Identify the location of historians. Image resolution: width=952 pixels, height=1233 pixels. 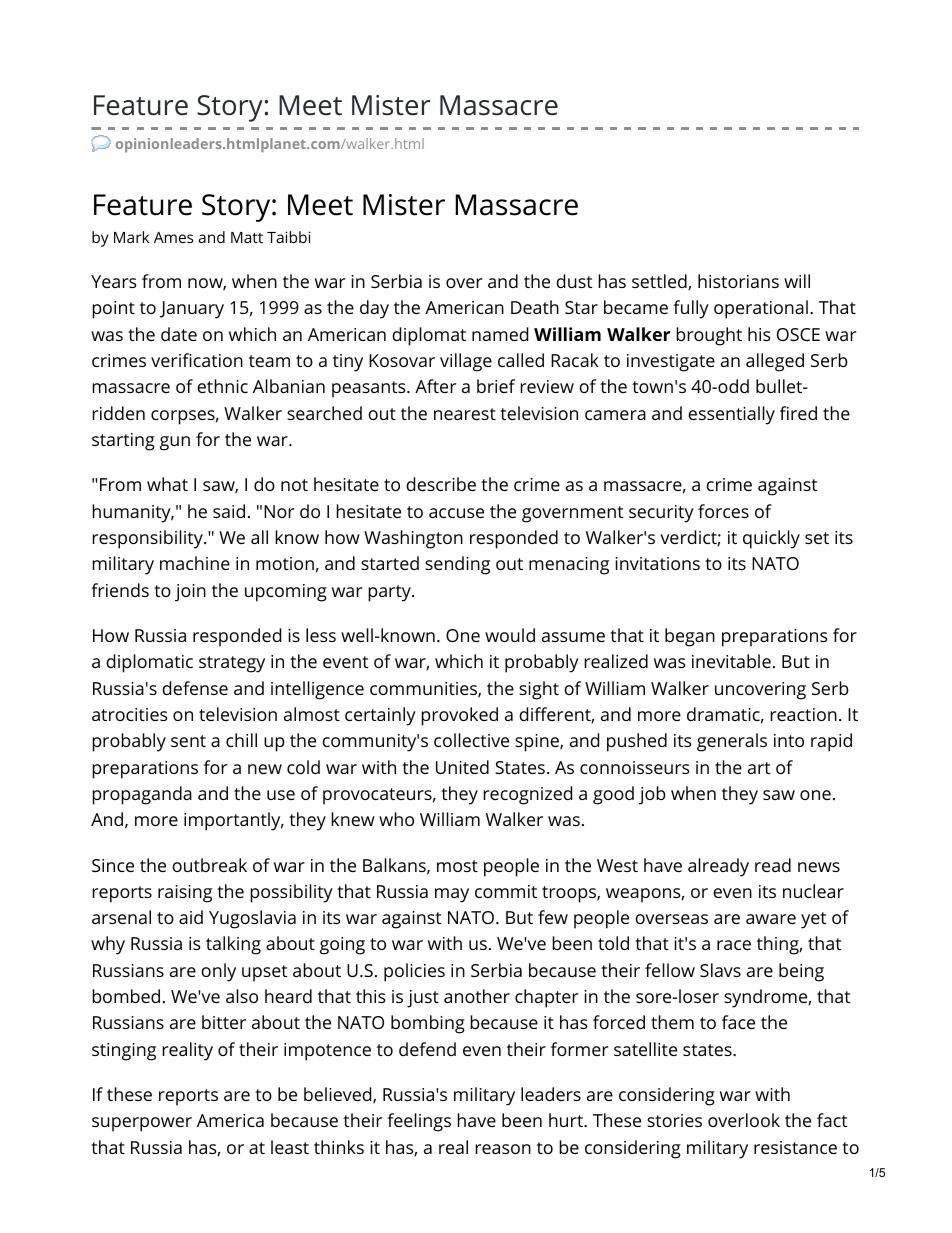
(738, 281).
